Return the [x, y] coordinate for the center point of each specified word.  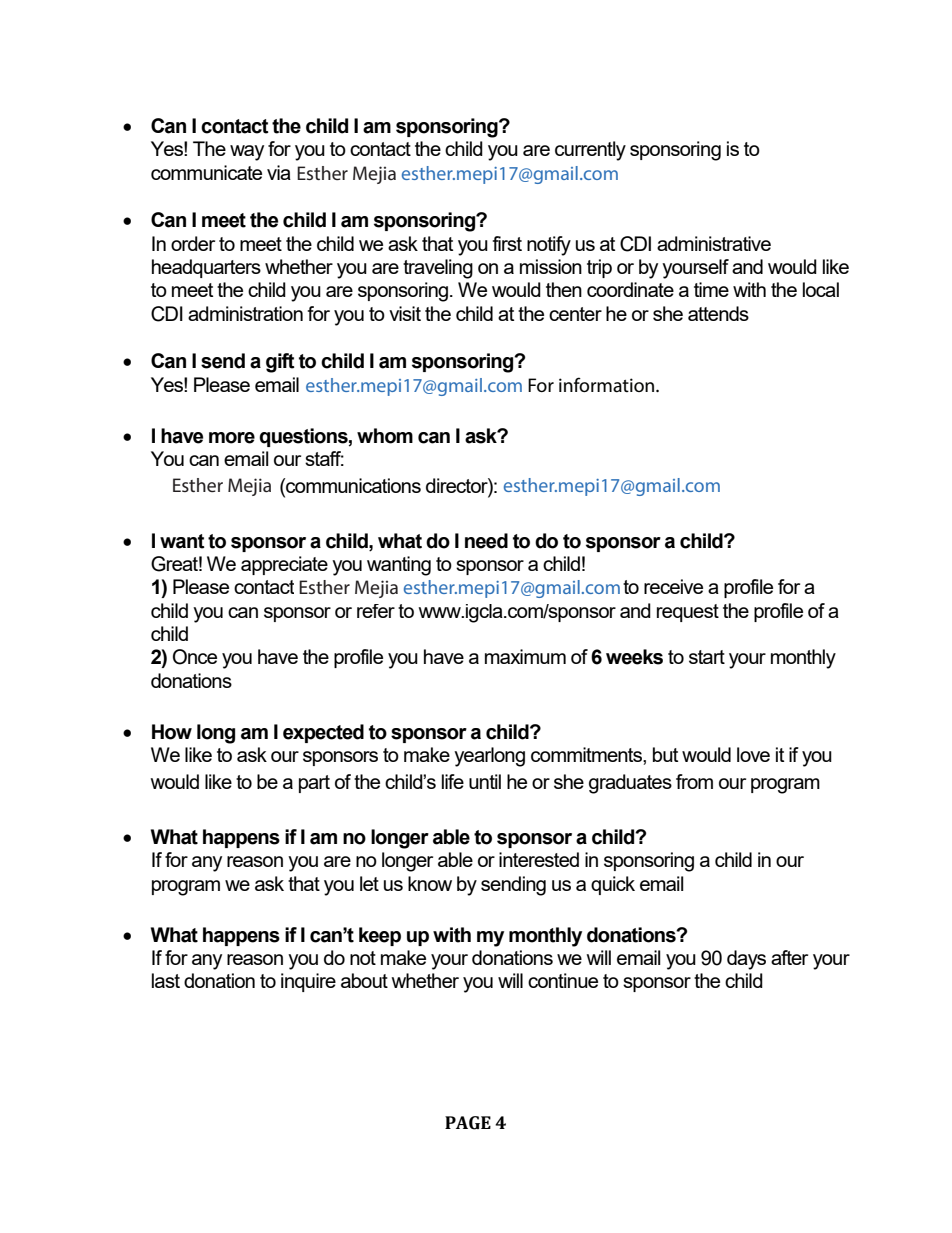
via [279, 172]
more [232, 438]
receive [673, 586]
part [314, 784]
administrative [714, 243]
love [753, 754]
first [507, 243]
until [485, 781]
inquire [308, 982]
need [486, 541]
